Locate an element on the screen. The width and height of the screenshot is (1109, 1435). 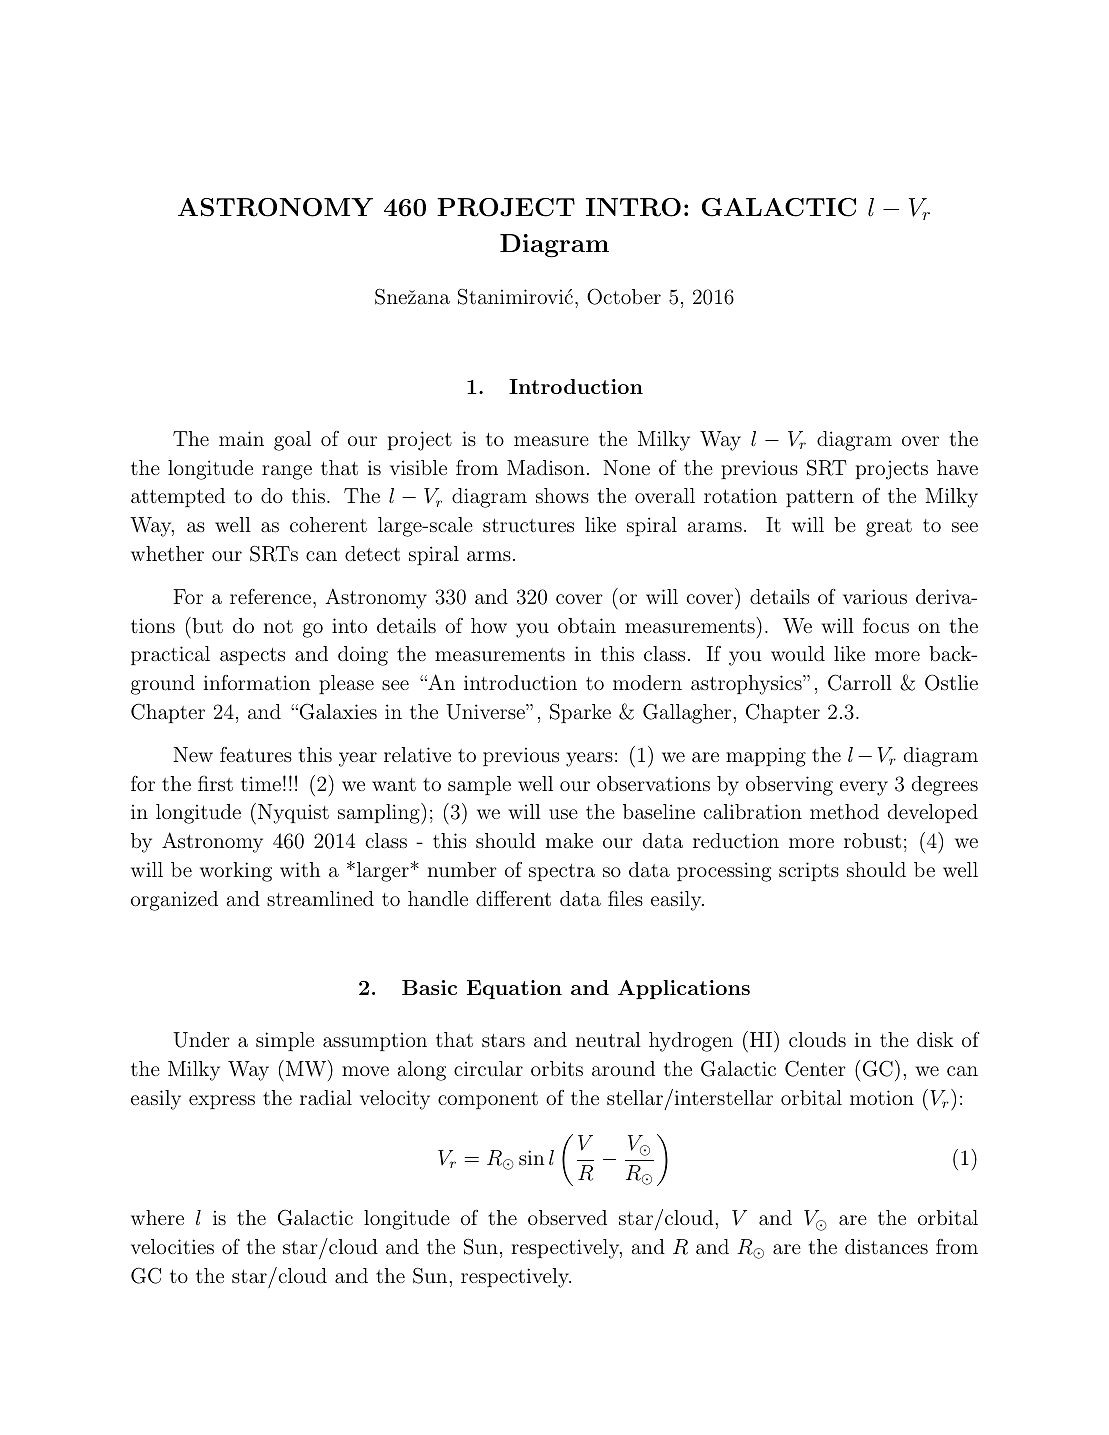
obtain is located at coordinates (587, 625).
